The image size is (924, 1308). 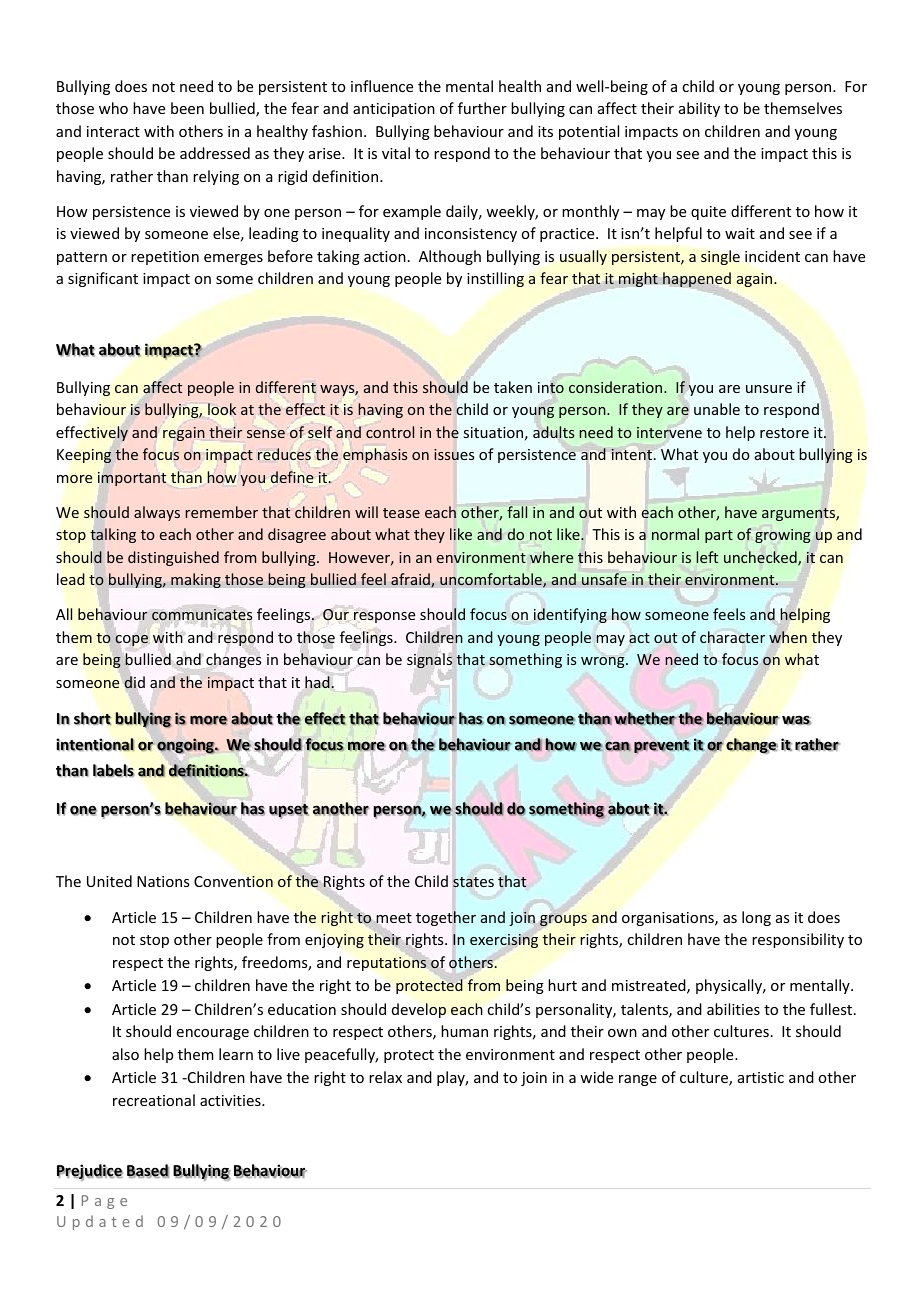 What do you see at coordinates (482, 108) in the document?
I see `further` at bounding box center [482, 108].
